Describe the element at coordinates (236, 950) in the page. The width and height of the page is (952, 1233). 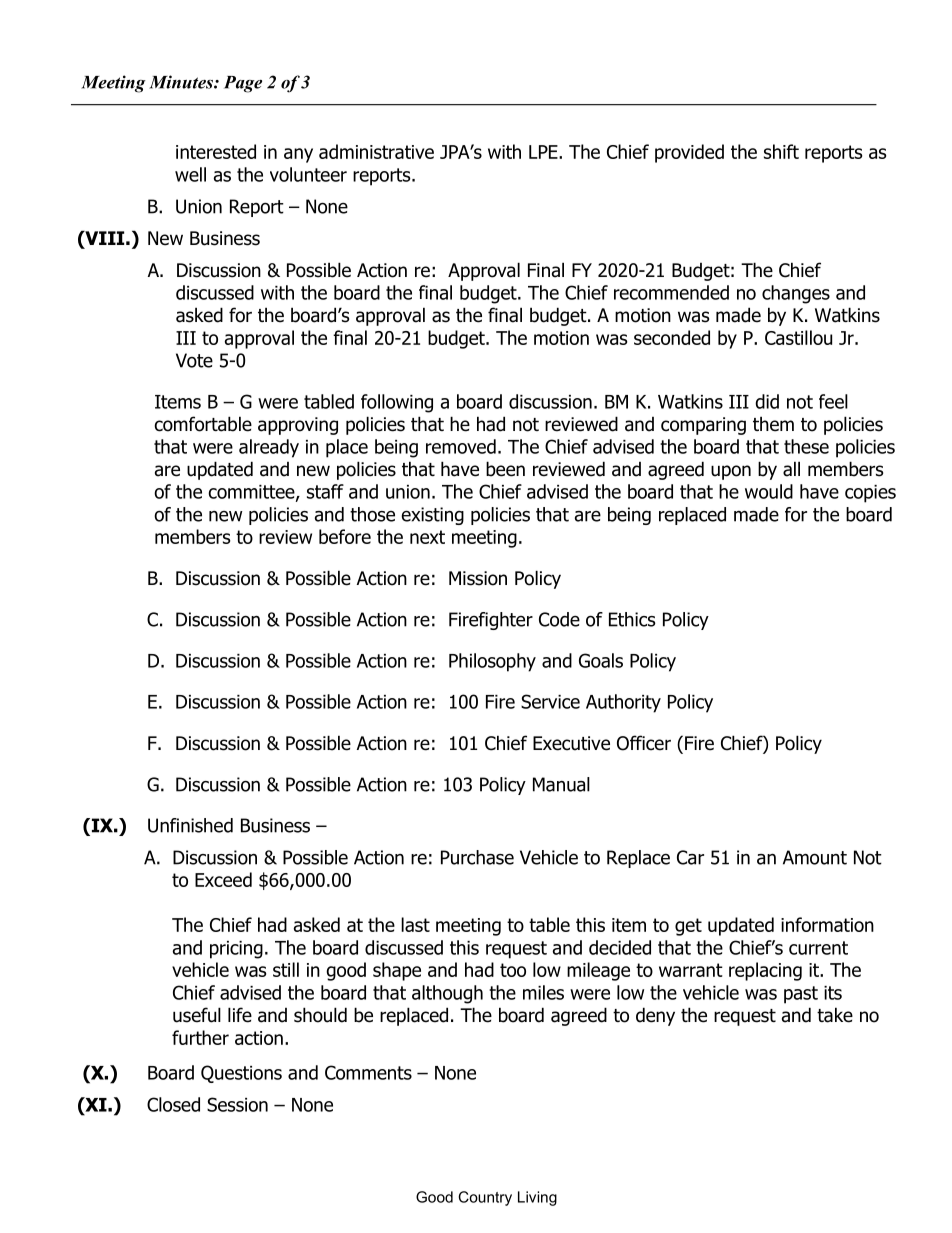
I see `pricing` at that location.
